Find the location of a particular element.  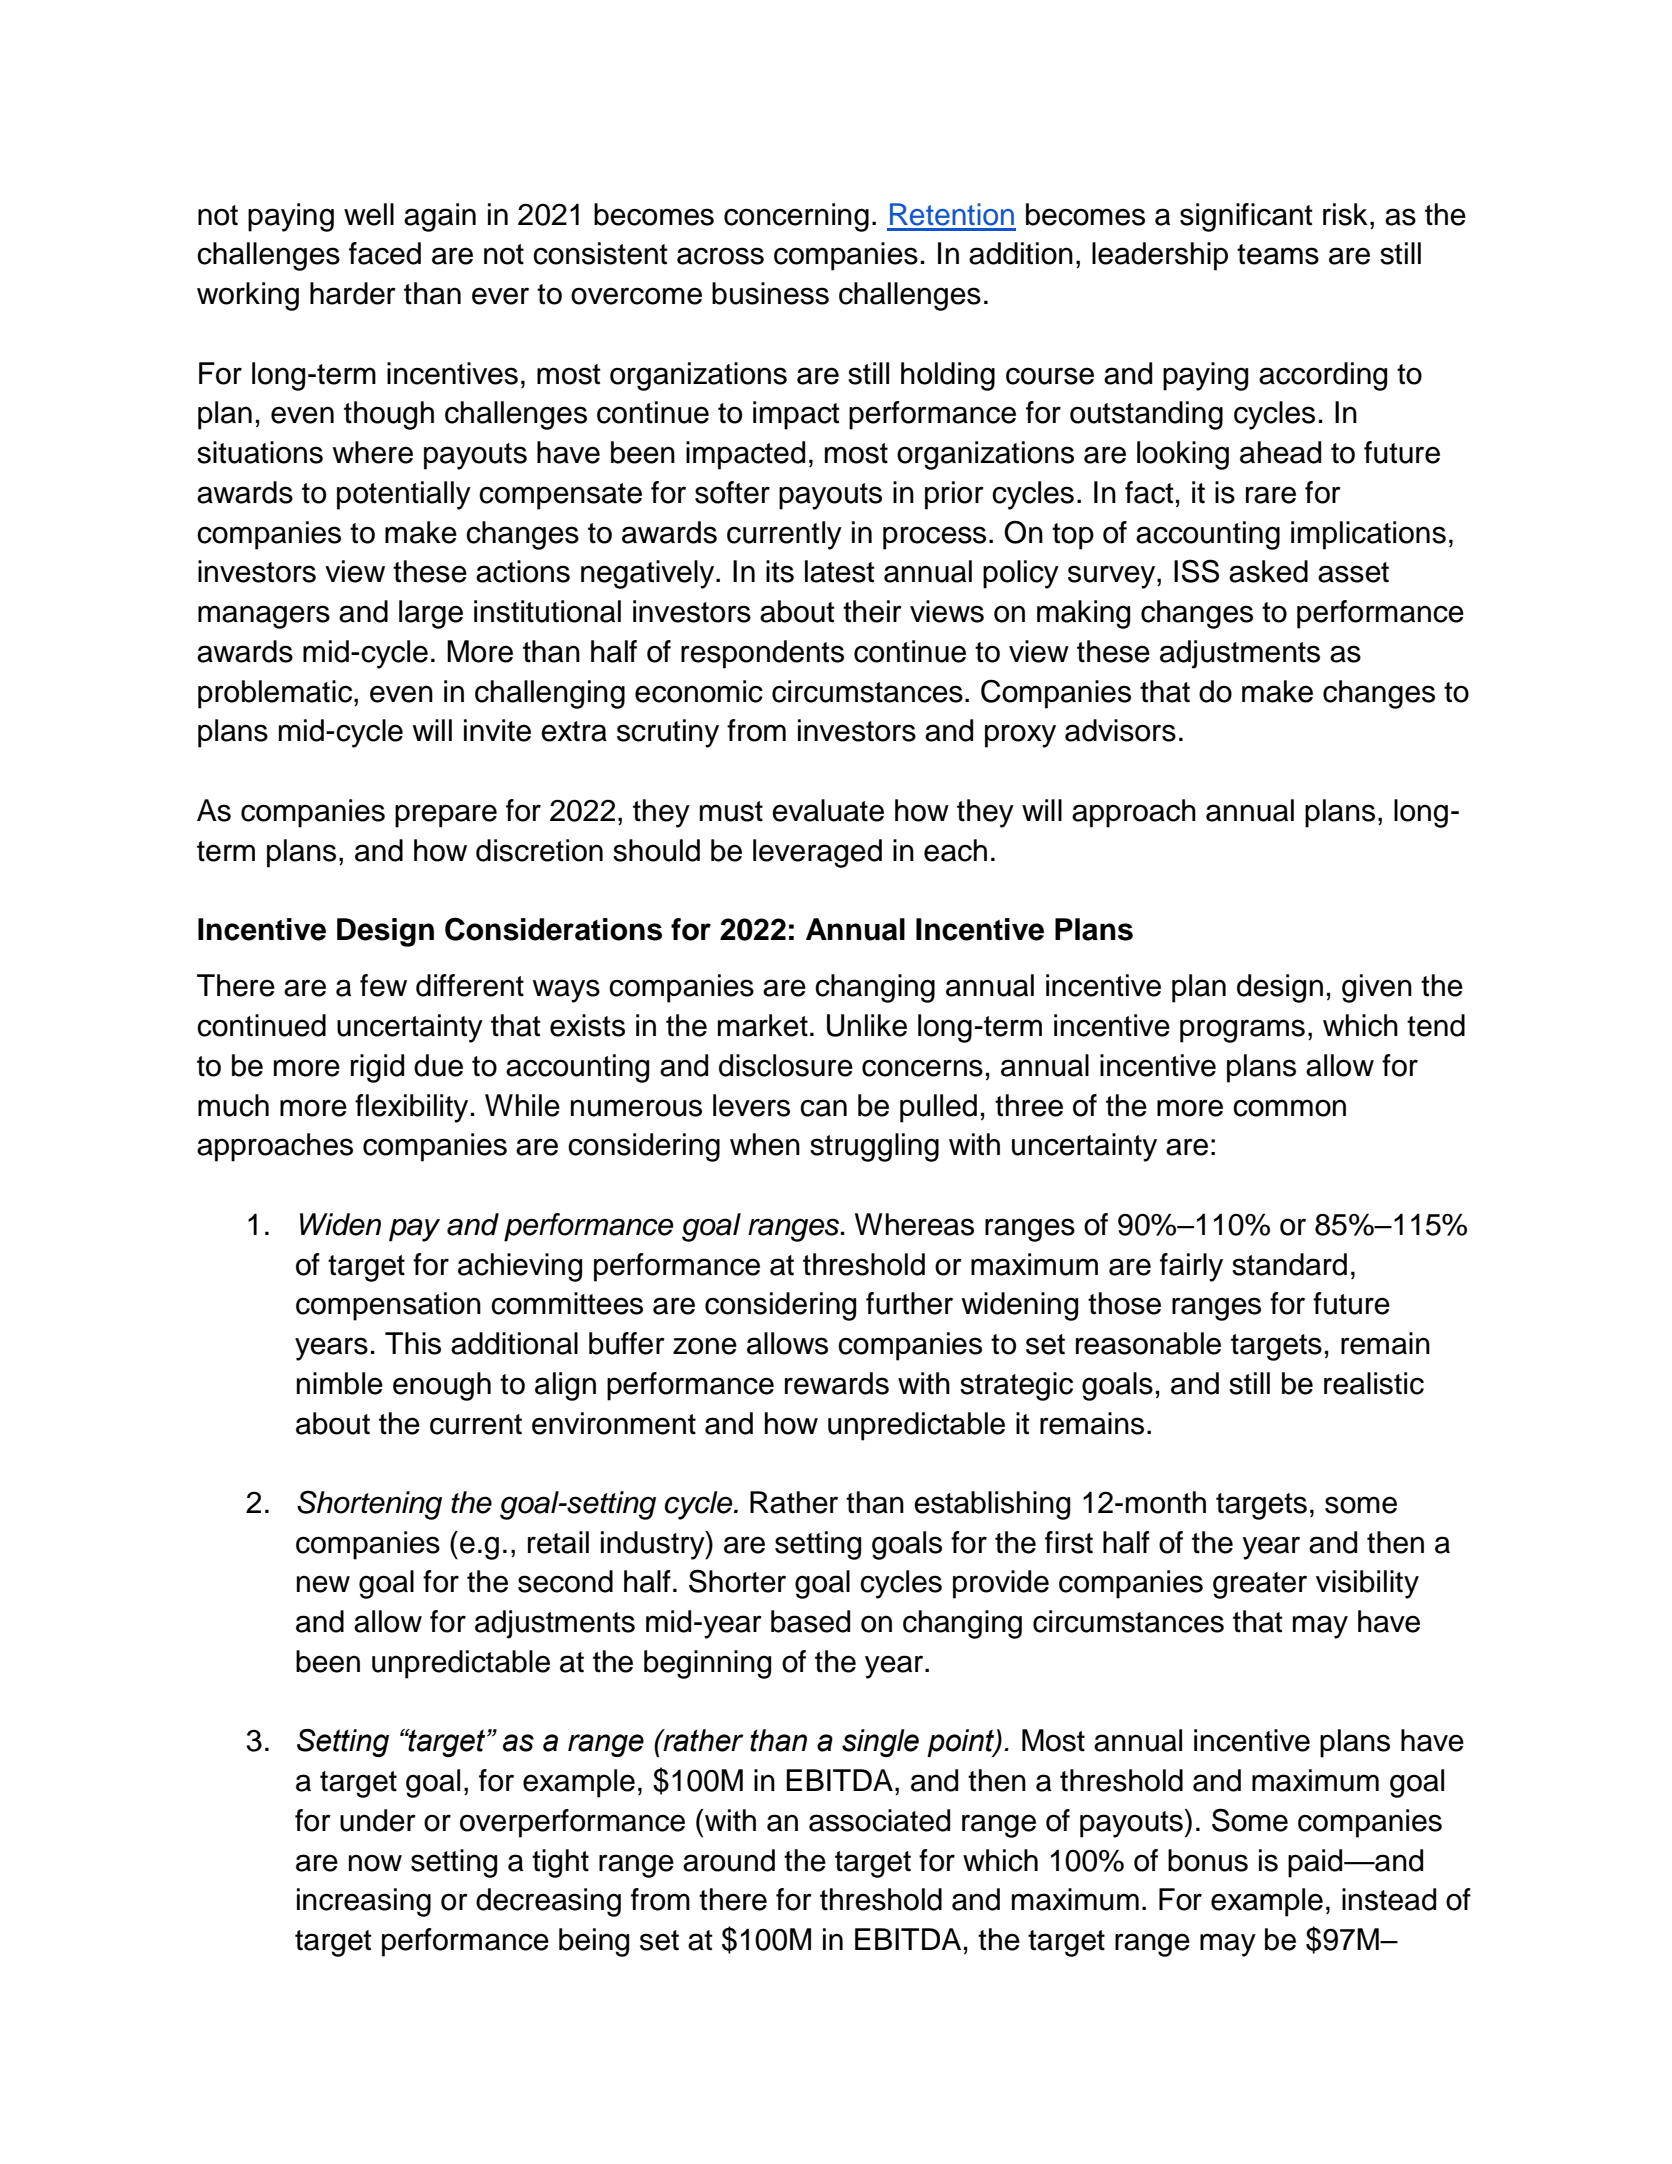

increasing is located at coordinates (364, 1902).
